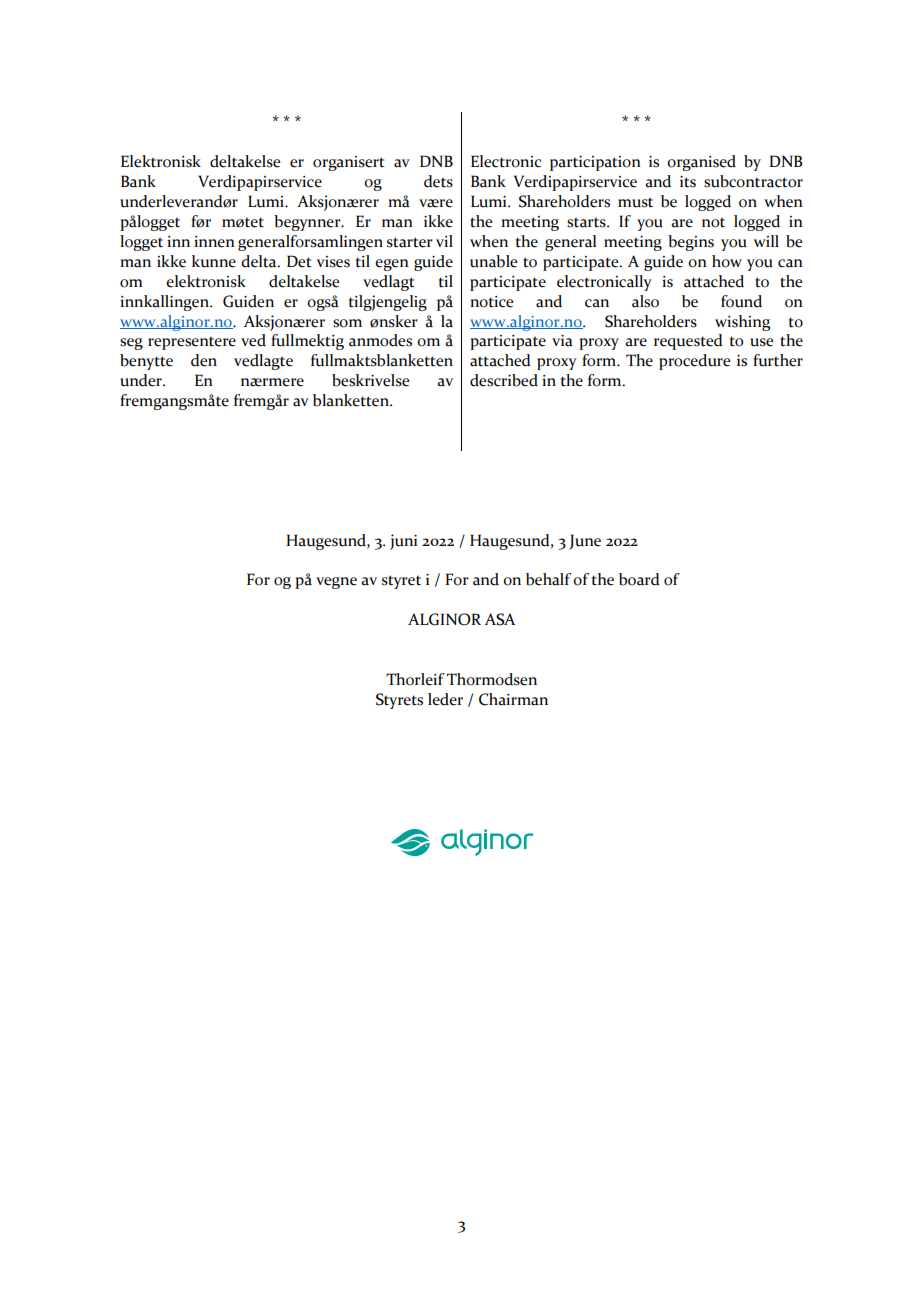  I want to click on participation, so click(595, 163).
